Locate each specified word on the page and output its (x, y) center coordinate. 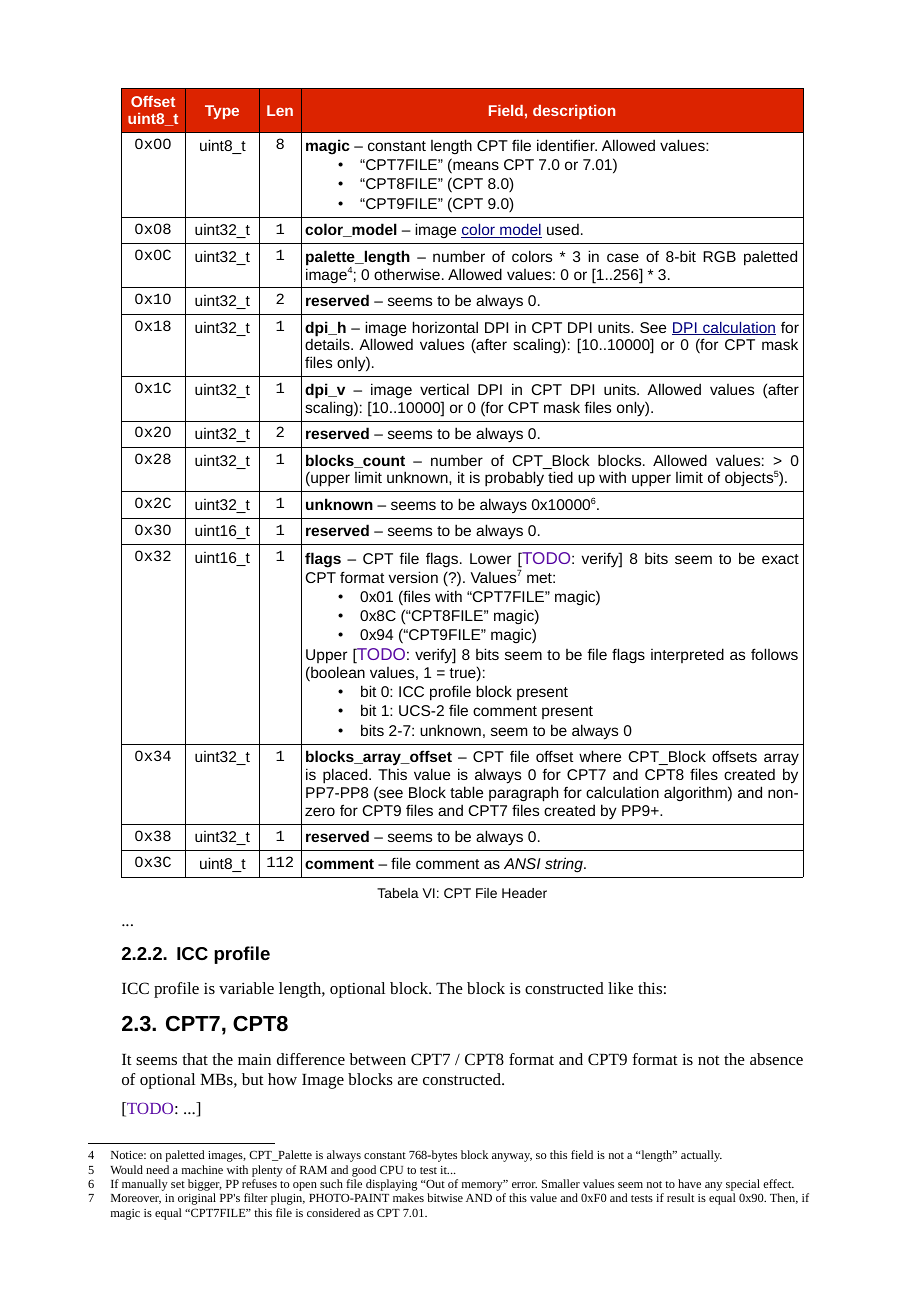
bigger (205, 1186)
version (413, 577)
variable (246, 988)
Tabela (398, 893)
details (328, 344)
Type (222, 112)
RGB (719, 256)
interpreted (687, 655)
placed (346, 776)
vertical (444, 389)
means (475, 167)
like (620, 988)
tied (560, 477)
